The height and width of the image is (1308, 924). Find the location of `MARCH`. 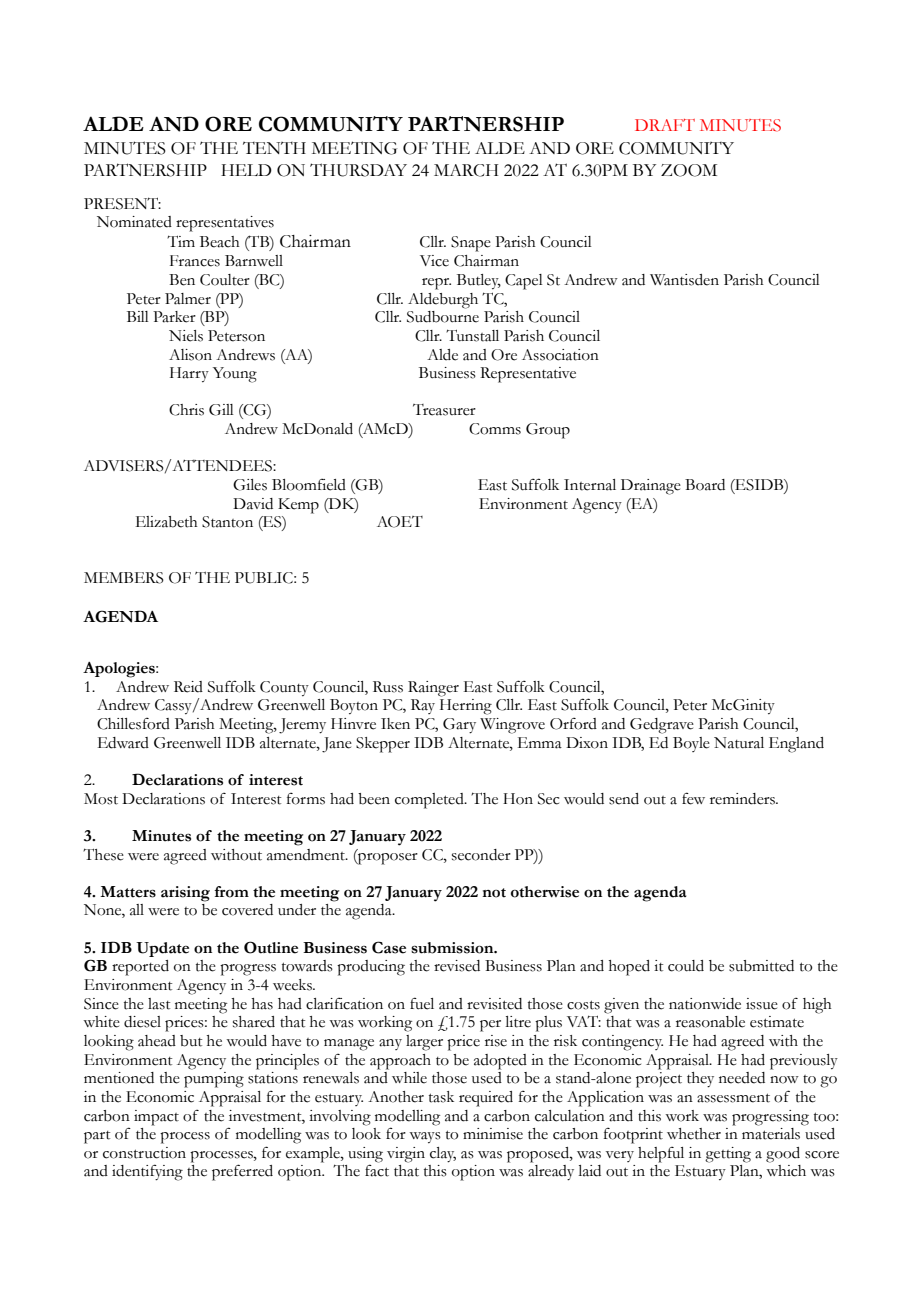

MARCH is located at coordinates (466, 170).
